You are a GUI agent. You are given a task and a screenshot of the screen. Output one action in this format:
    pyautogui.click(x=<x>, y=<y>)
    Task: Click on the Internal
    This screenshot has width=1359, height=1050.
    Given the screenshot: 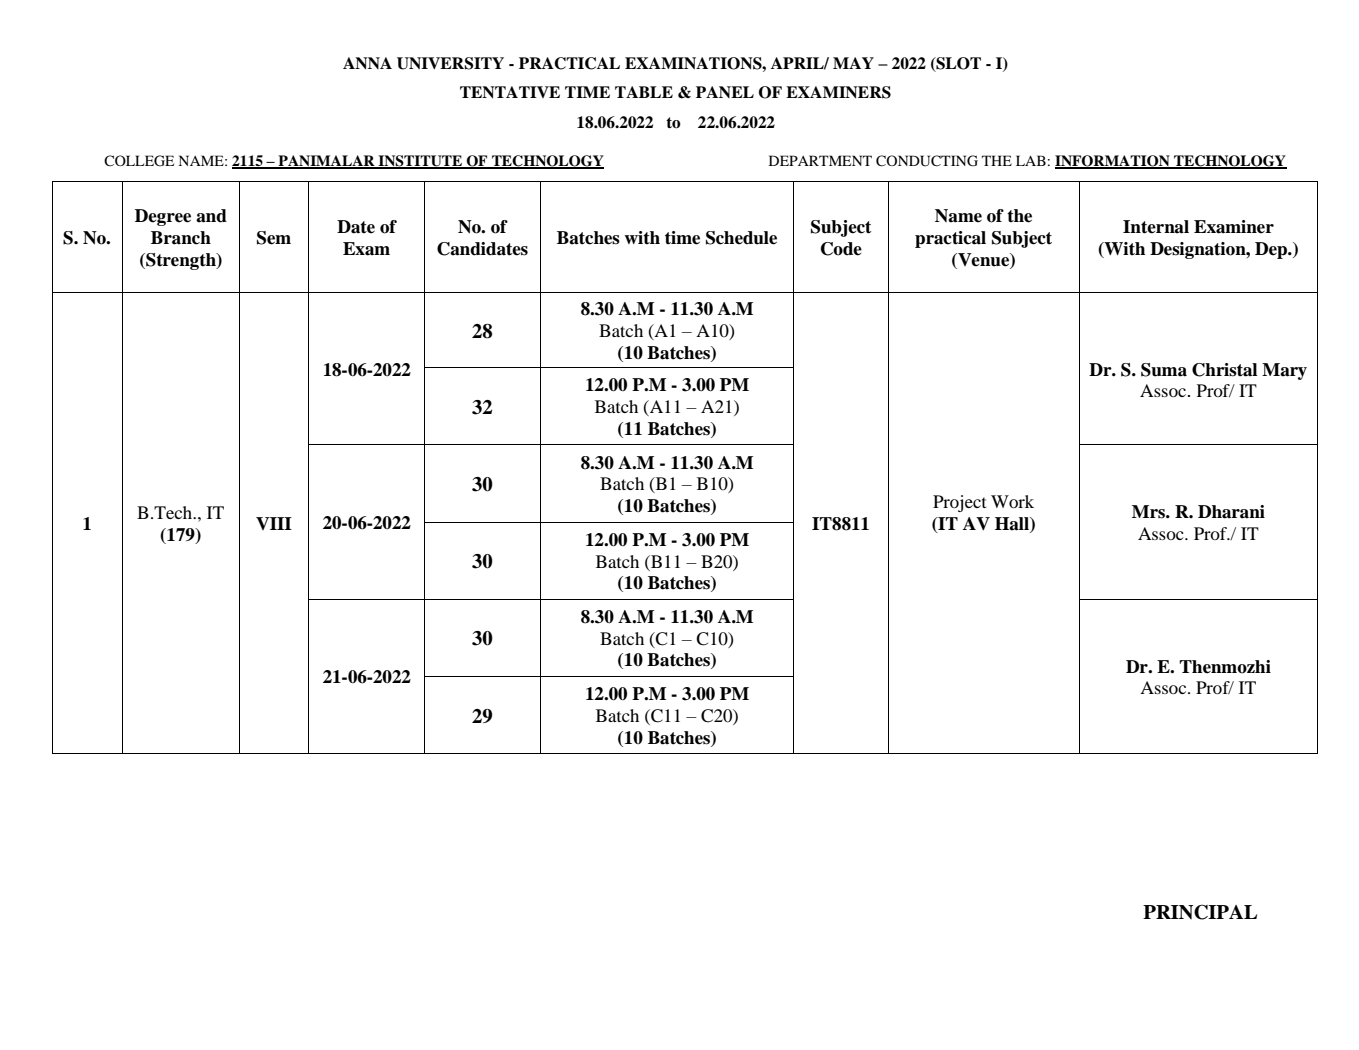 What is the action you would take?
    pyautogui.click(x=1156, y=227)
